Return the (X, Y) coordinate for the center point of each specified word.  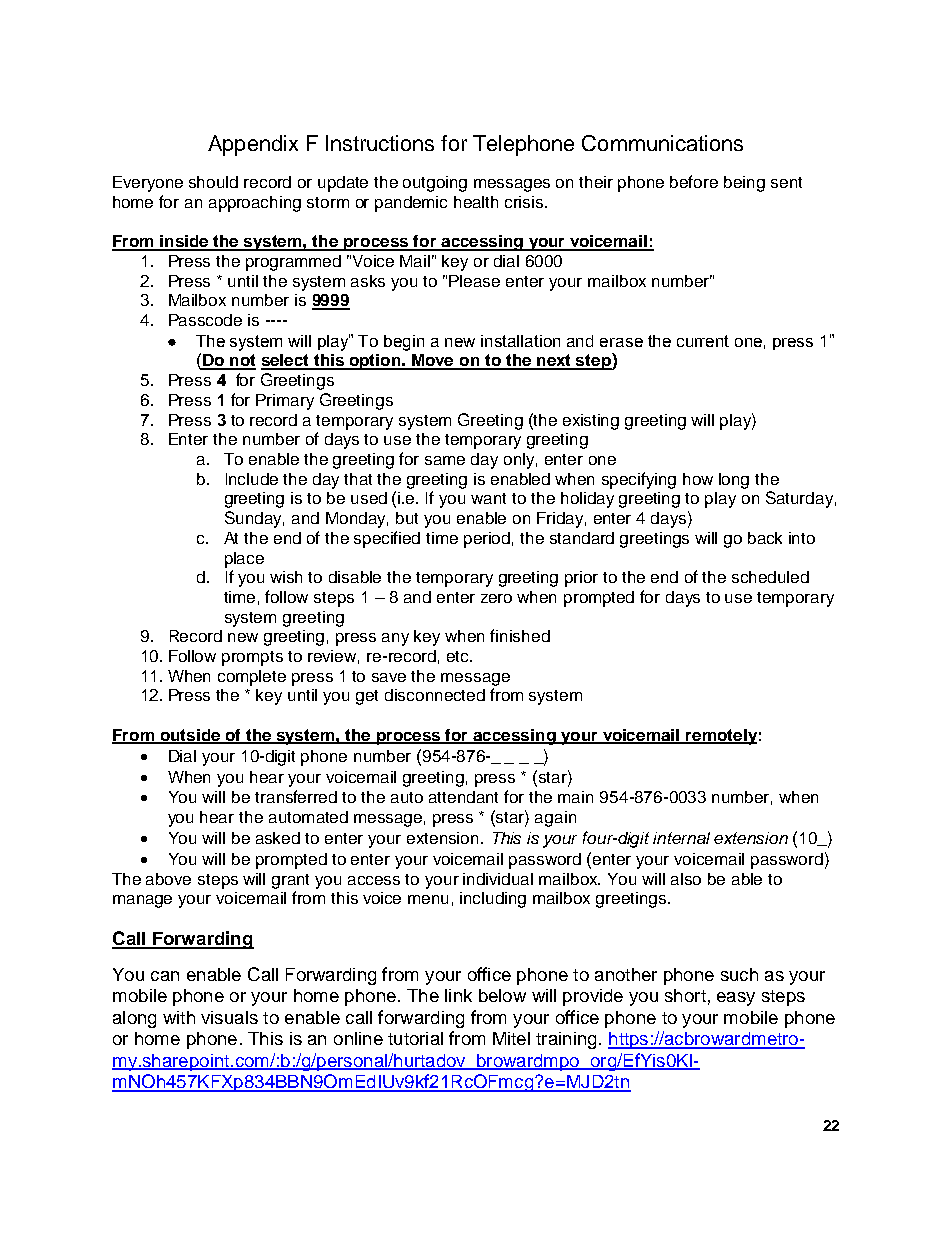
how (698, 479)
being (744, 184)
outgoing (435, 184)
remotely (720, 737)
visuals (229, 1017)
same (445, 460)
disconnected (435, 695)
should (213, 182)
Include (252, 479)
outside (190, 736)
